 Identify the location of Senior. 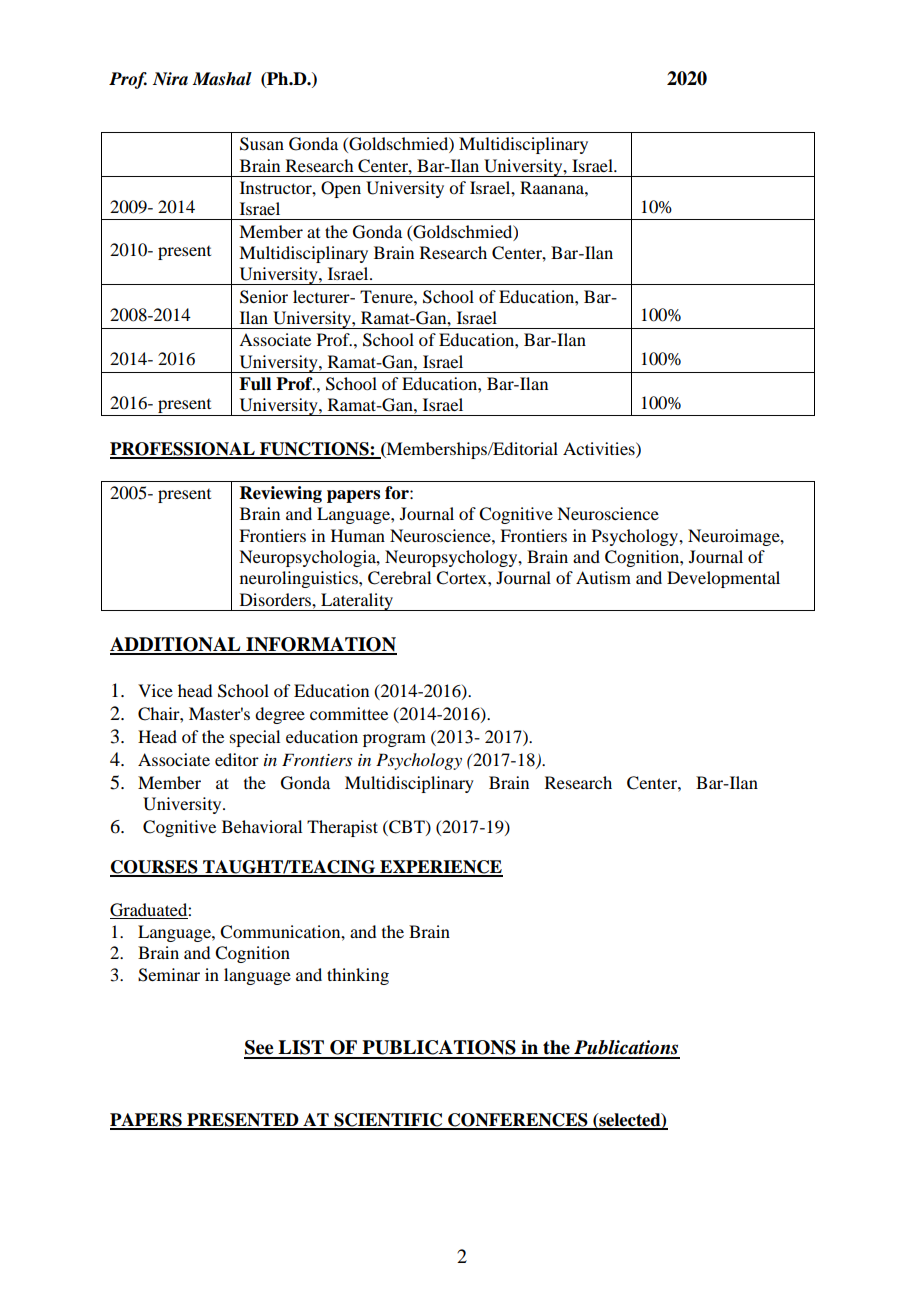
(264, 297).
